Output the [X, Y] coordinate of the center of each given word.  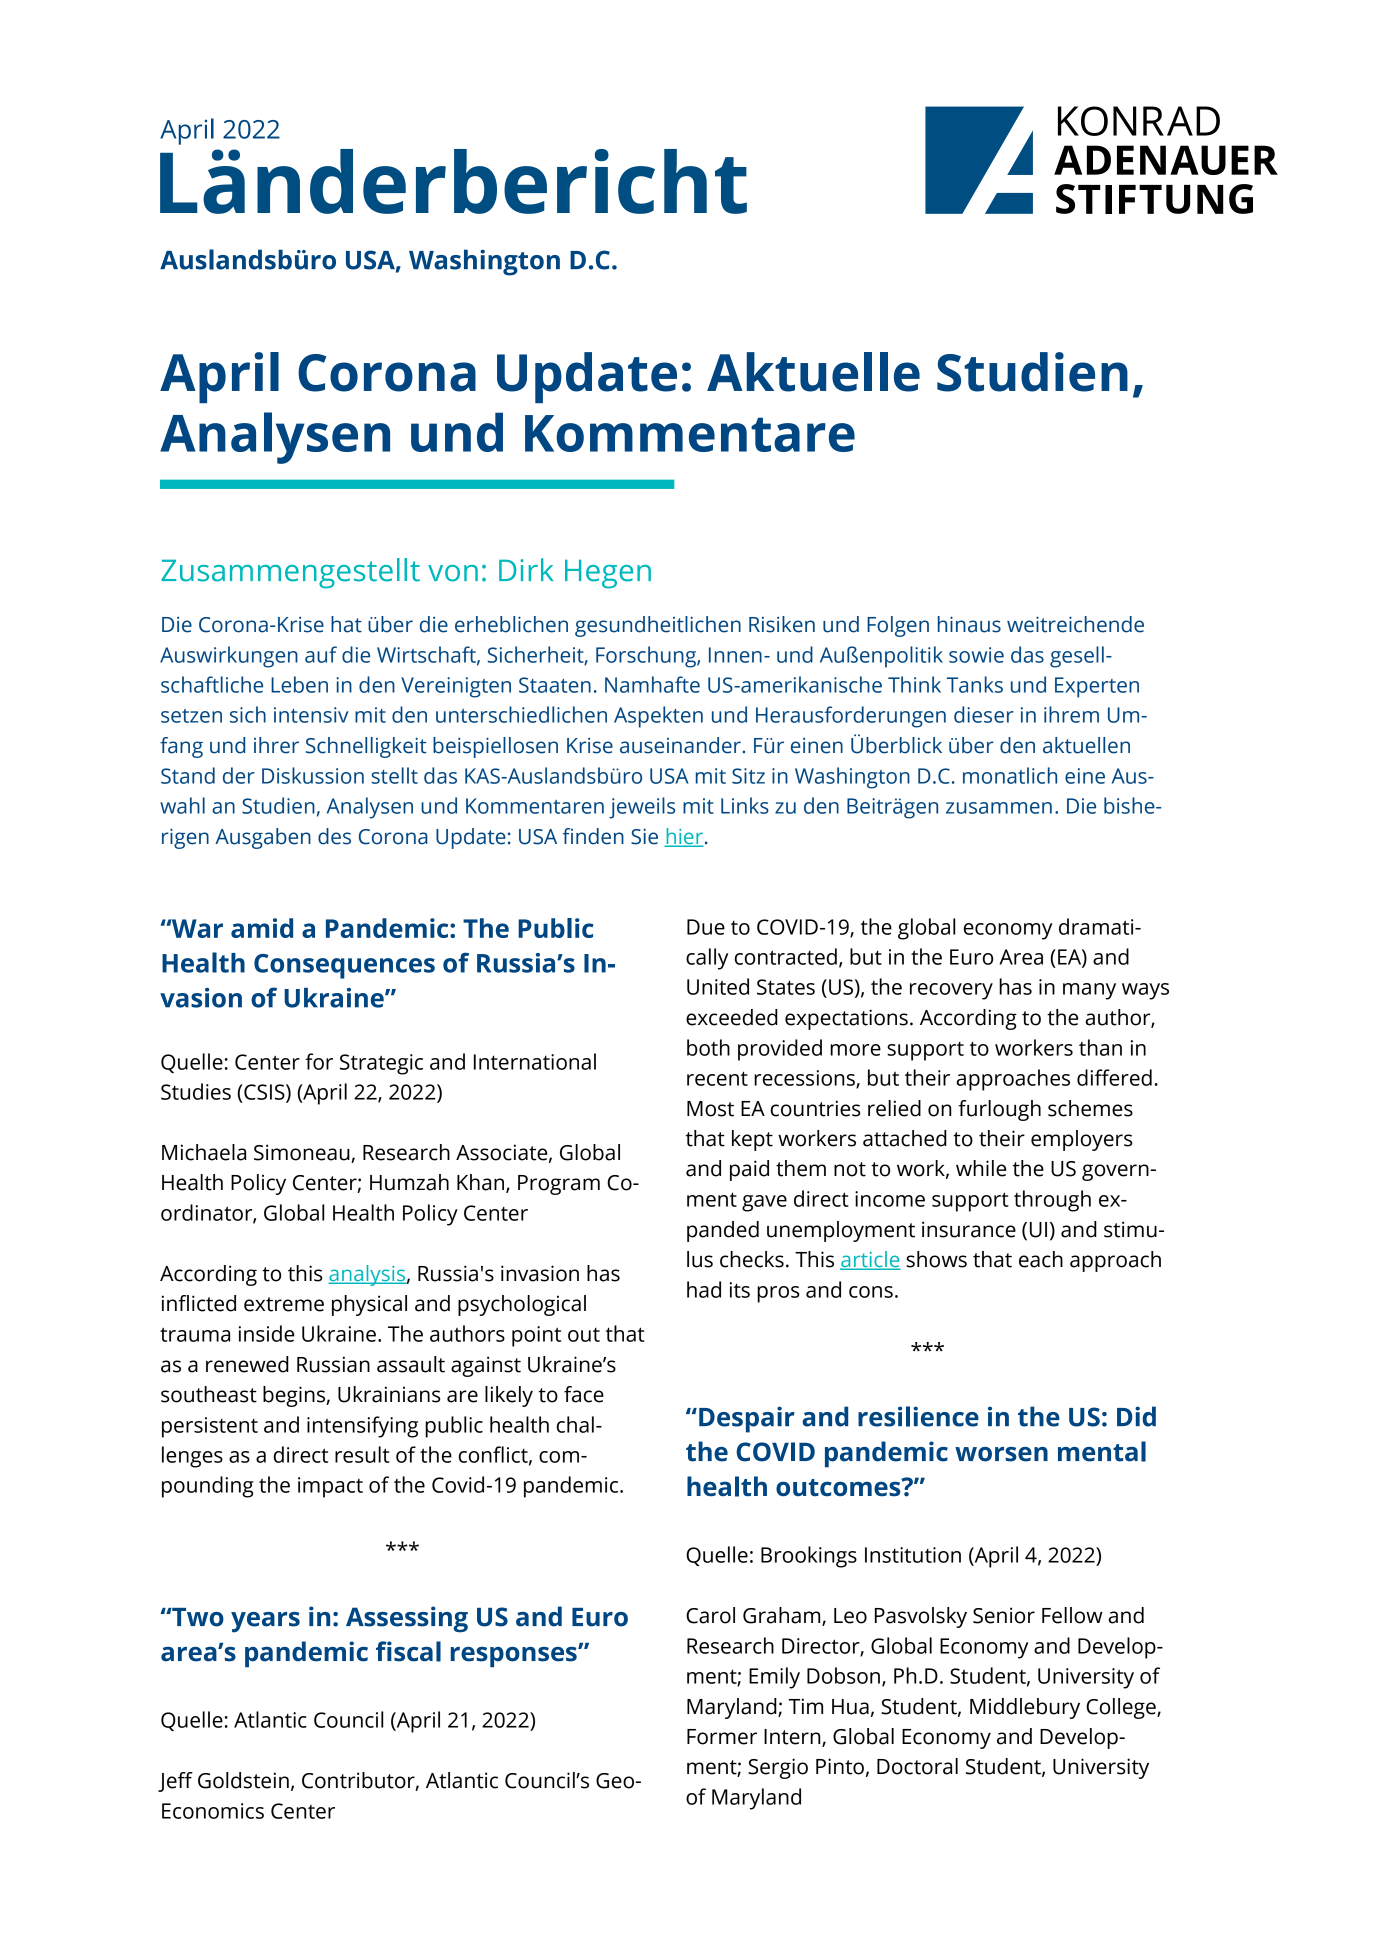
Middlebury [1025, 1708]
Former [722, 1737]
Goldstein [243, 1780]
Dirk [526, 569]
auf [321, 654]
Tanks [975, 684]
